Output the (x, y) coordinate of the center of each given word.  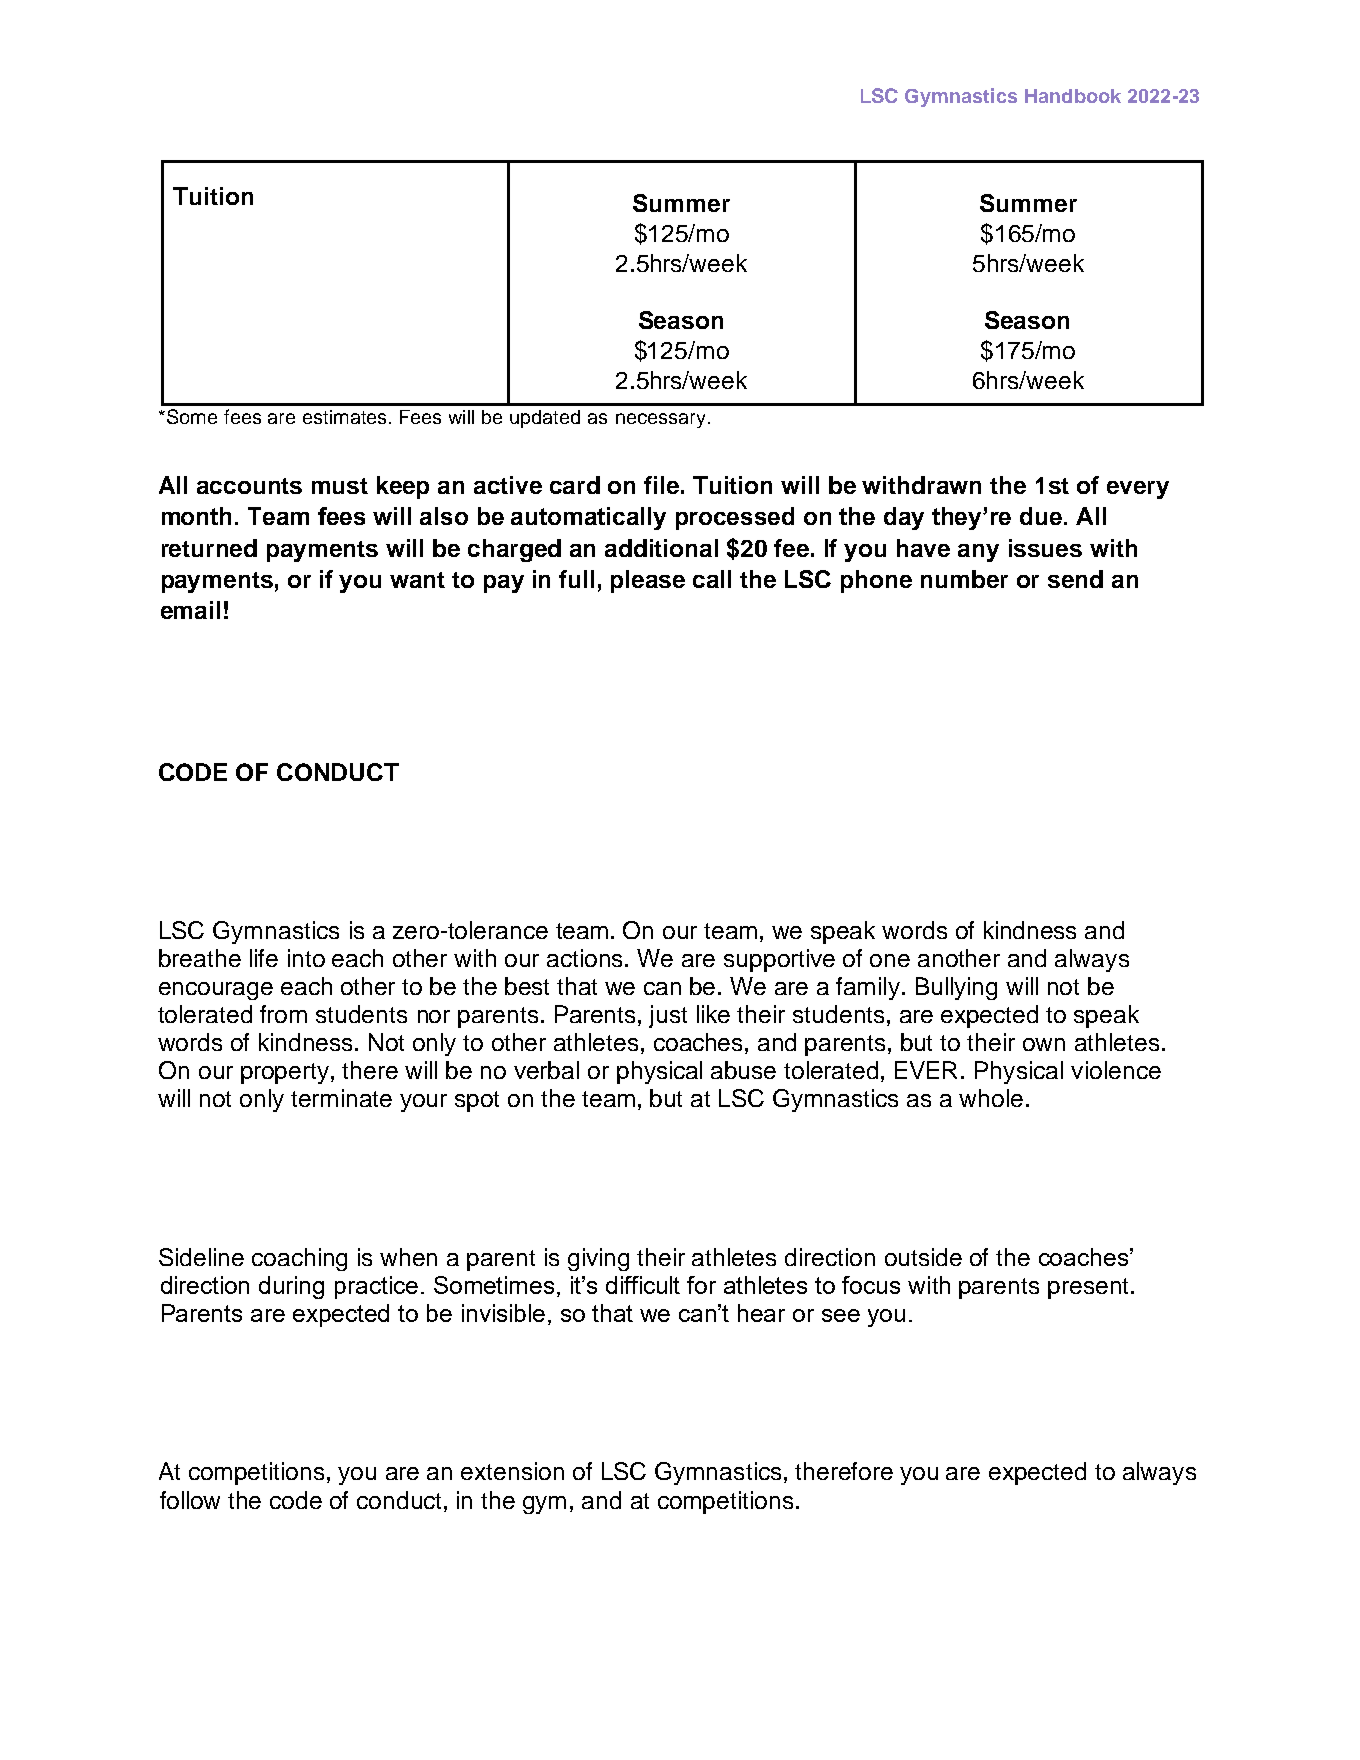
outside (923, 1257)
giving (598, 1259)
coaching (299, 1259)
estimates (344, 417)
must (340, 486)
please (648, 581)
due (1042, 516)
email (190, 610)
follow (190, 1500)
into (306, 958)
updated (545, 419)
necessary (660, 420)
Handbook (1073, 96)
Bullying (956, 988)
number (964, 579)
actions (586, 958)
